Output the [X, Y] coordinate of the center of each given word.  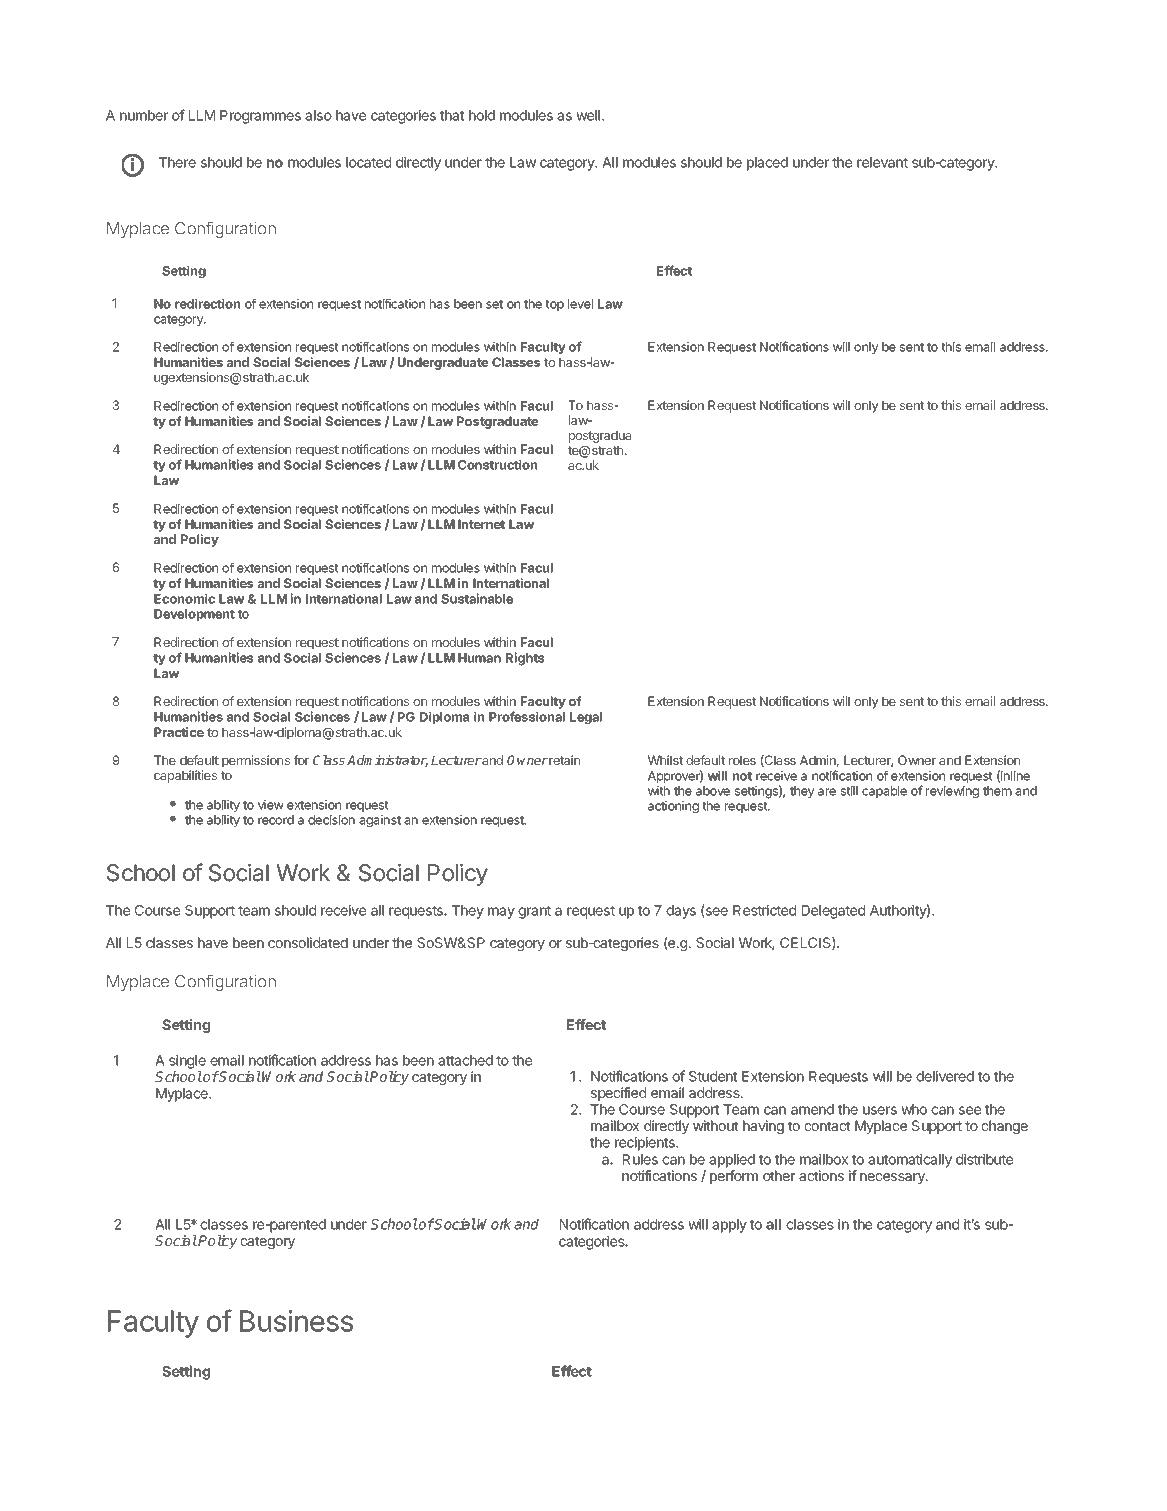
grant [534, 912]
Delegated [833, 912]
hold [482, 115]
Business [296, 1321]
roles [742, 760]
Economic [184, 598]
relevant [882, 162]
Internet [481, 524]
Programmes [260, 117]
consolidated [308, 942]
